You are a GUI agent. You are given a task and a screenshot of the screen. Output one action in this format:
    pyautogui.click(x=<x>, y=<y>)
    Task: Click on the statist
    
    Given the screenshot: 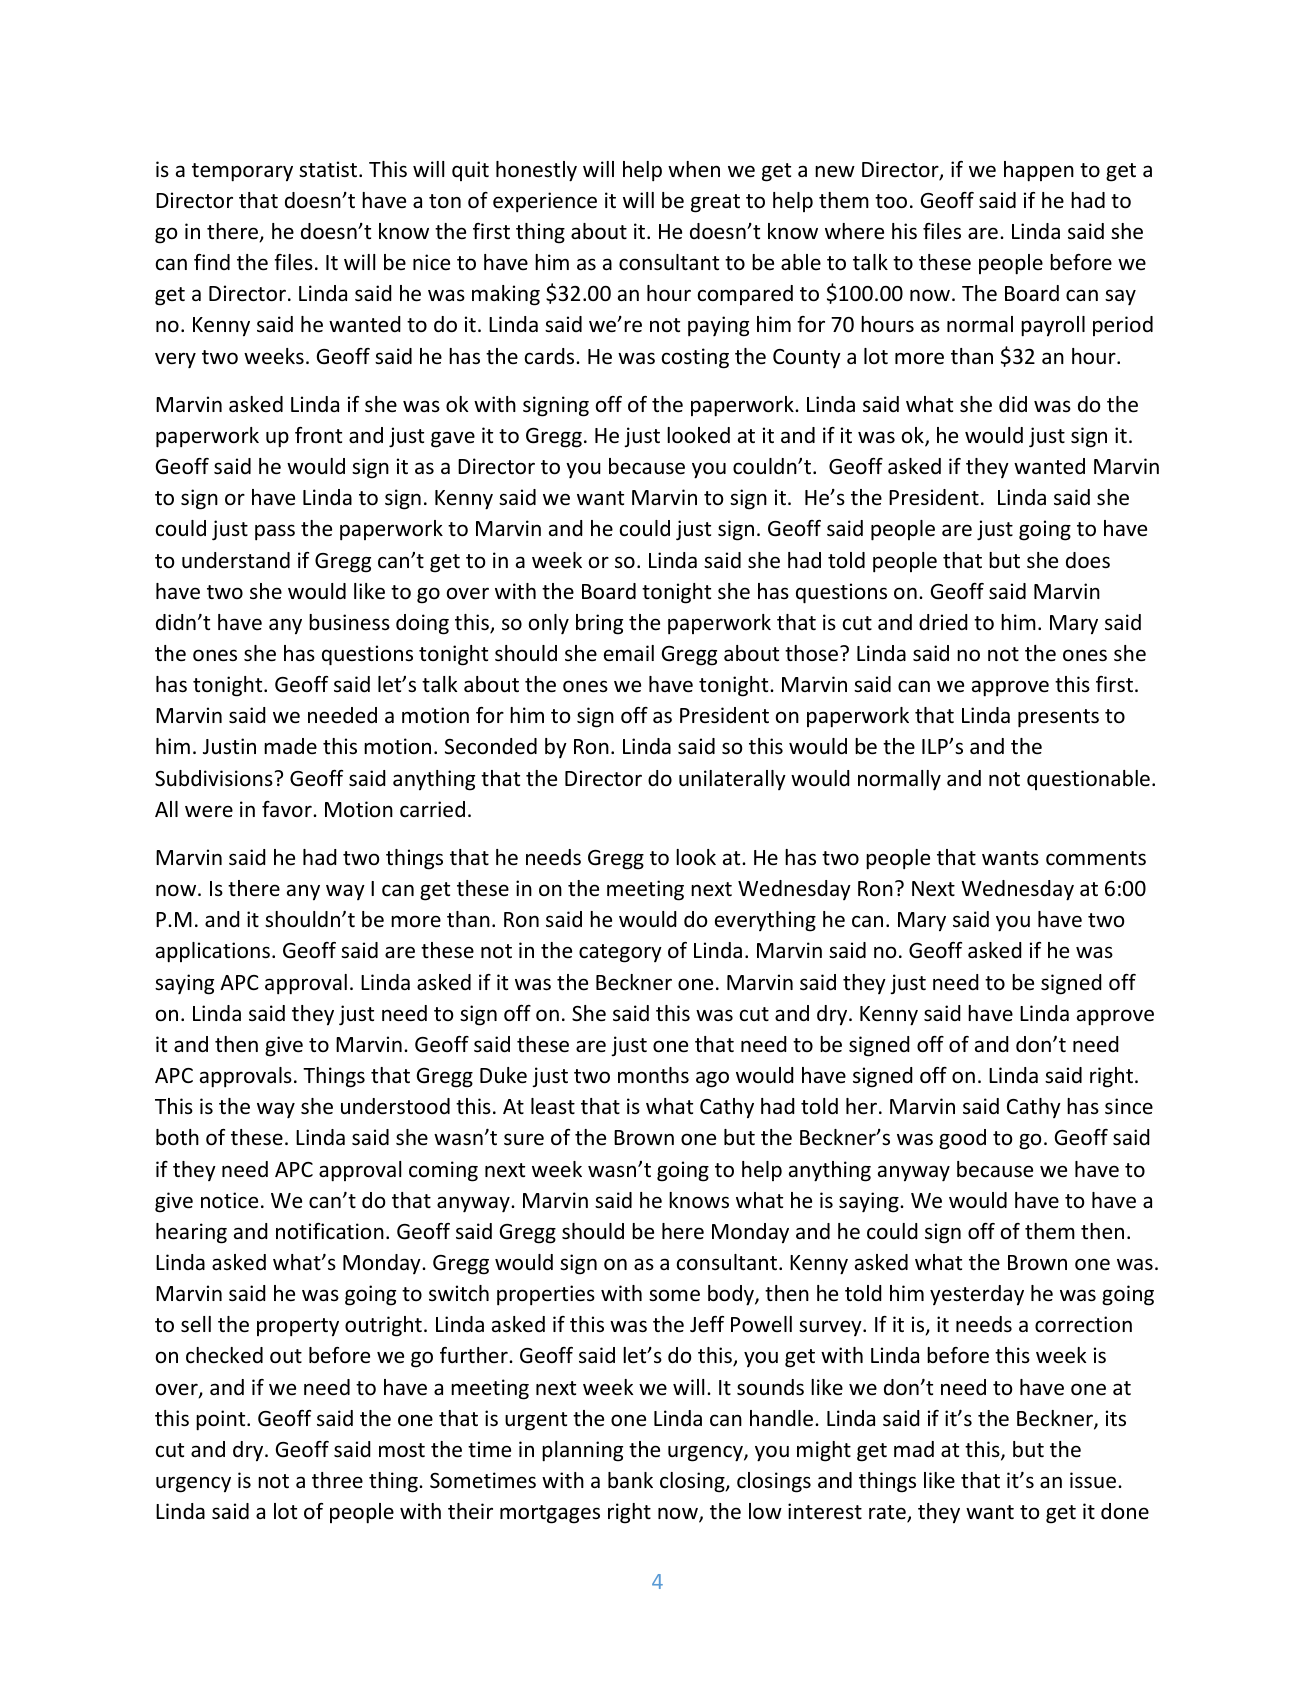 What is the action you would take?
    pyautogui.click(x=329, y=169)
